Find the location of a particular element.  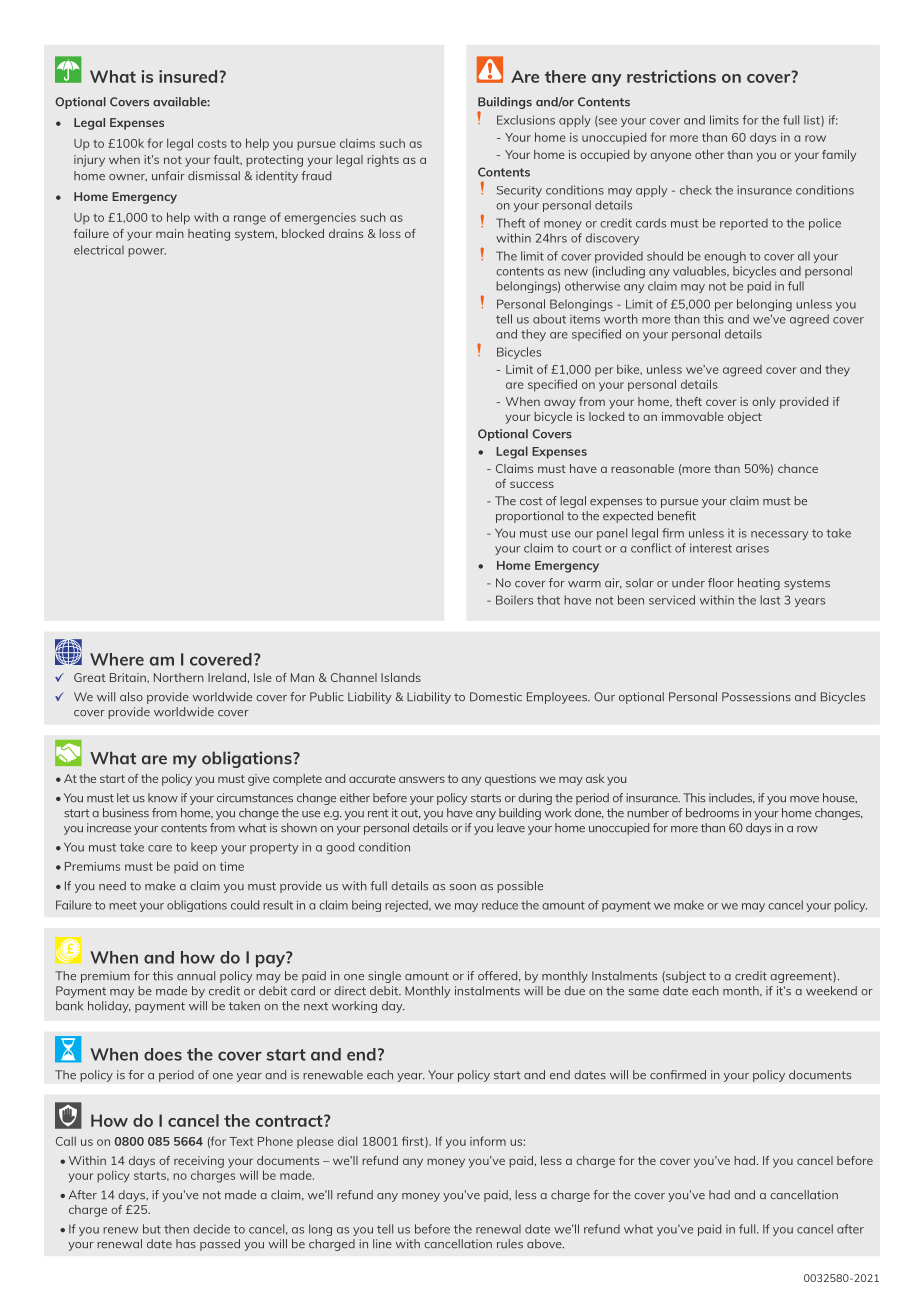

list is located at coordinates (813, 121).
